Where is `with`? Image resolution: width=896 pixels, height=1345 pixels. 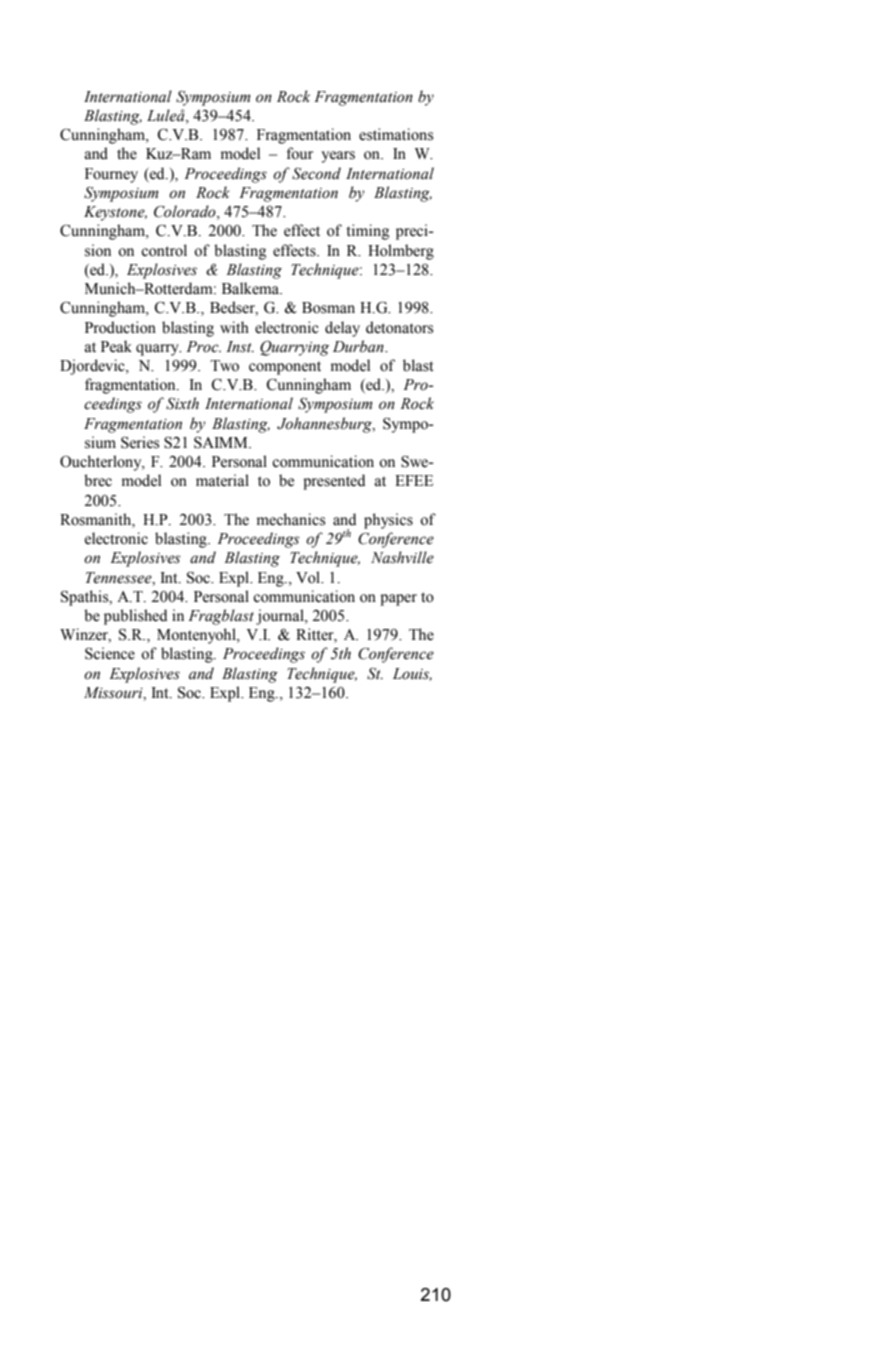 with is located at coordinates (234, 327).
